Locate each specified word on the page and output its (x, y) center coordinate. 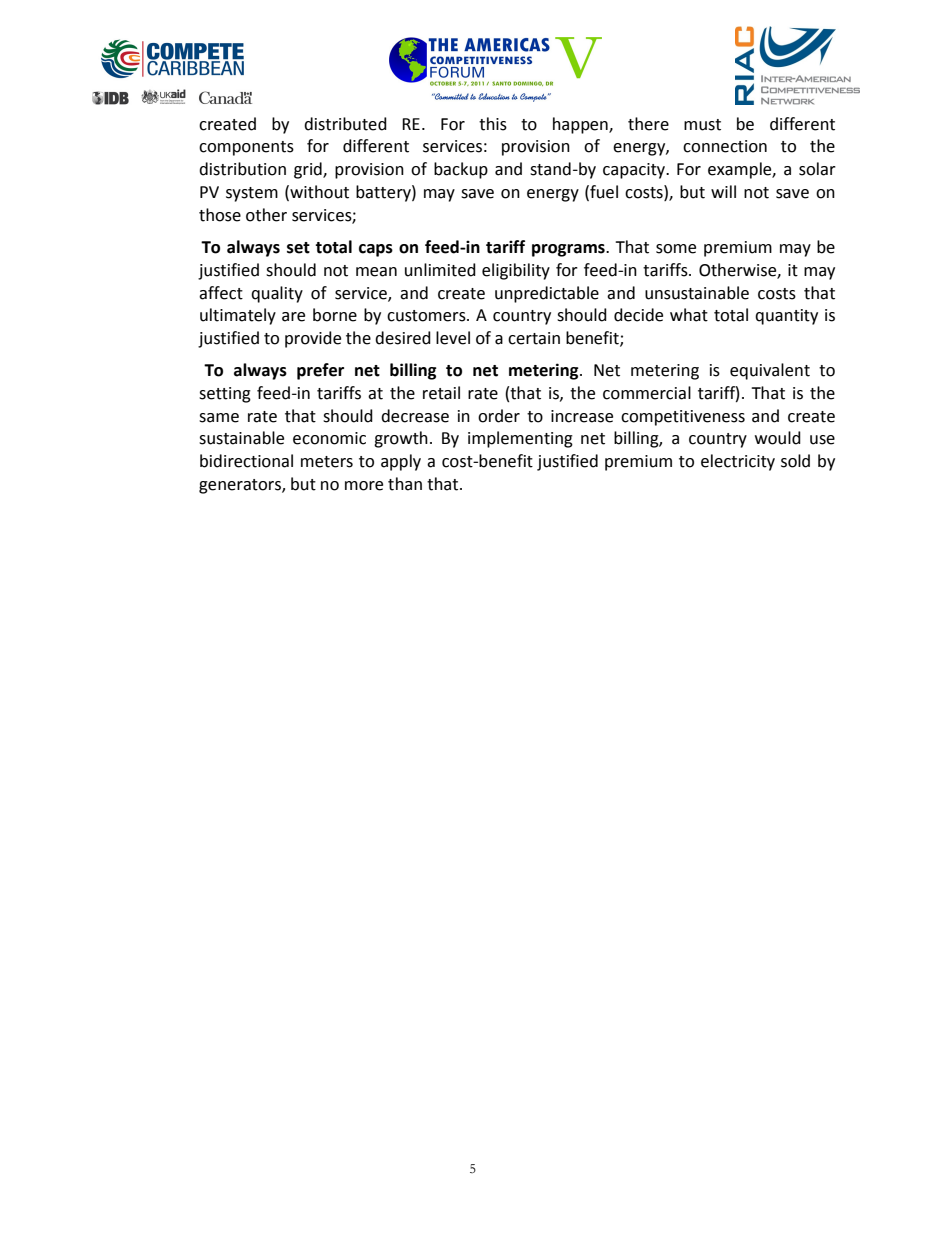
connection (725, 146)
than (405, 484)
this (493, 124)
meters (327, 462)
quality (277, 294)
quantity (786, 317)
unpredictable (547, 294)
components (246, 148)
